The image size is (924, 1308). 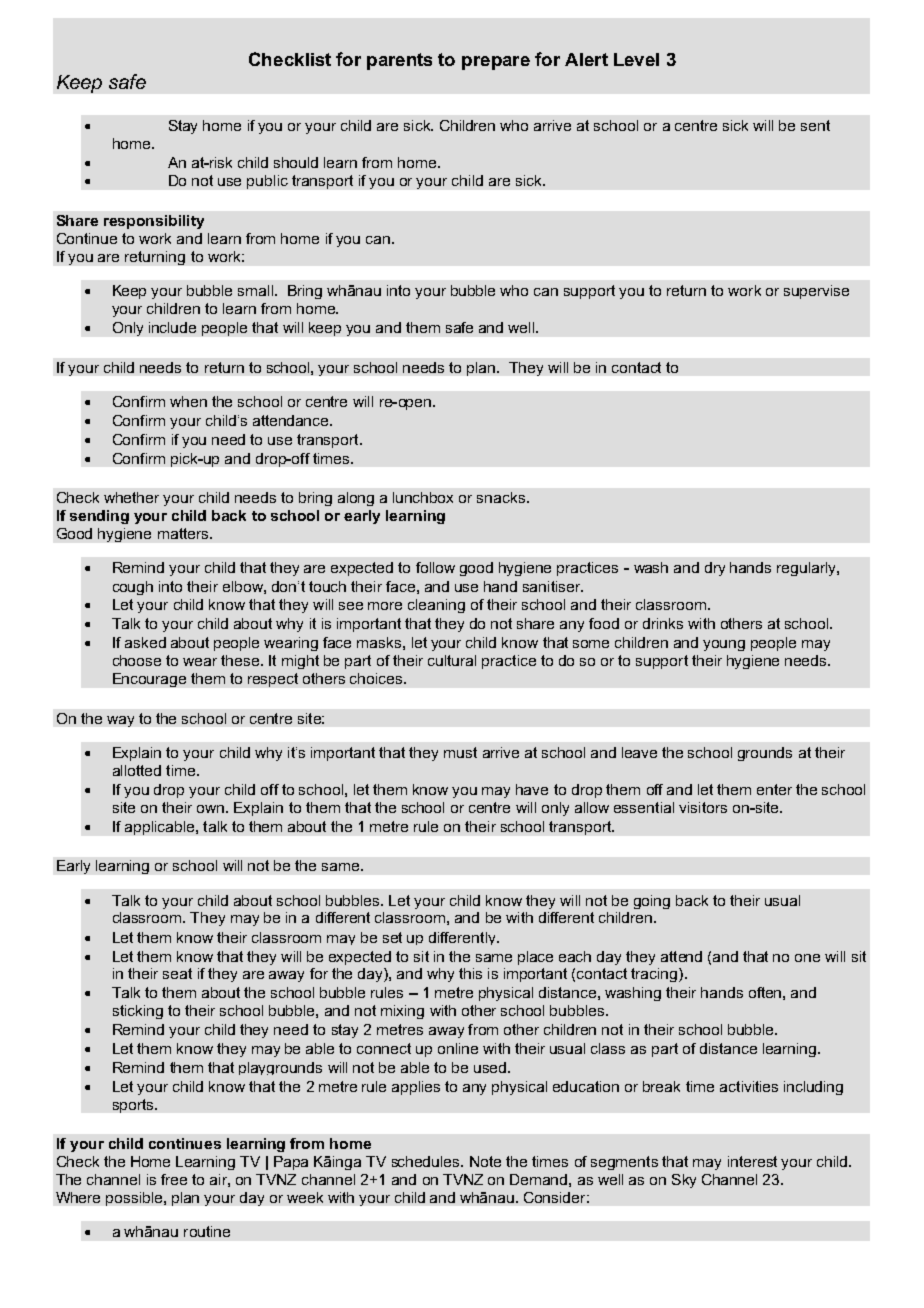 I want to click on must, so click(x=460, y=752).
